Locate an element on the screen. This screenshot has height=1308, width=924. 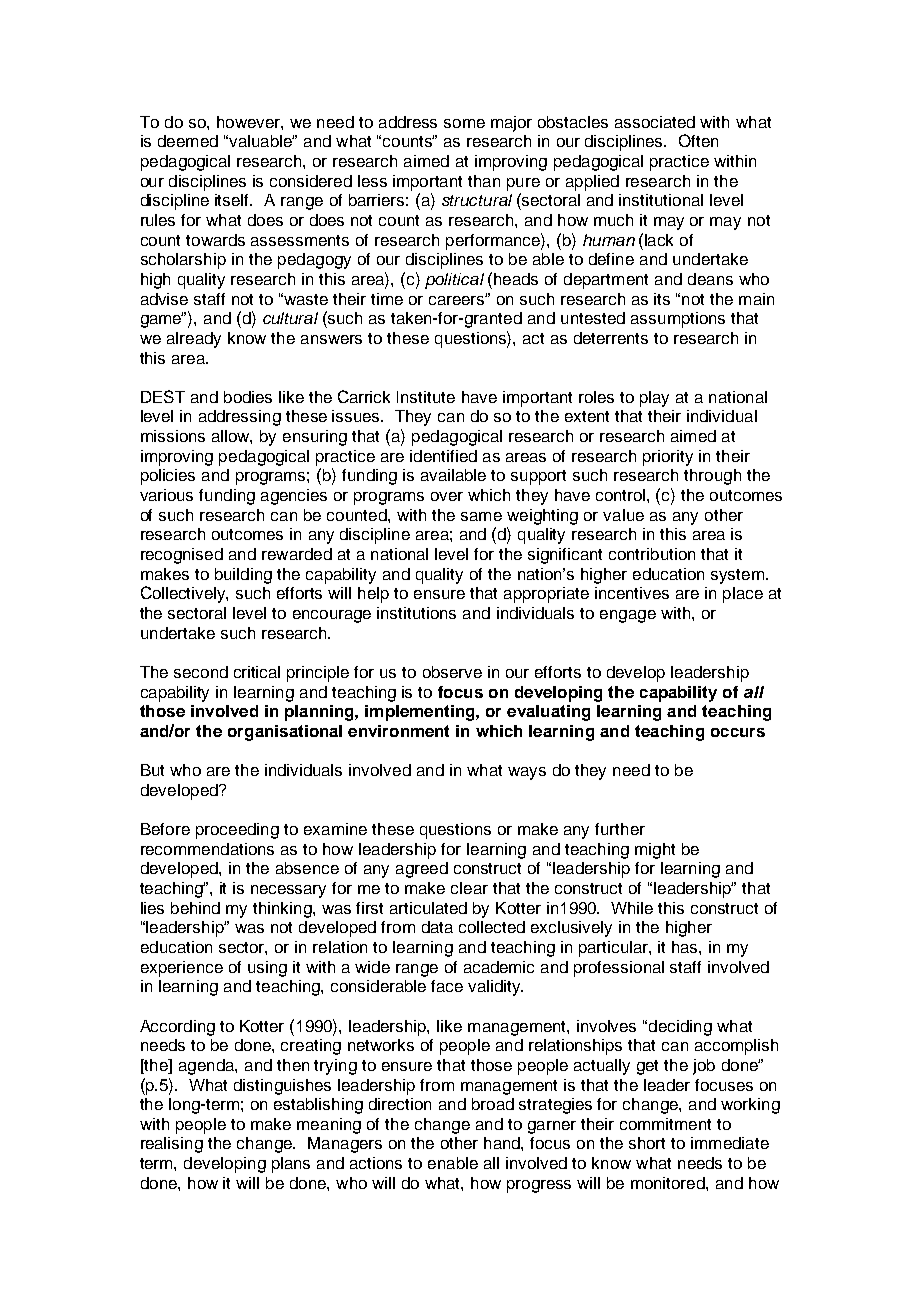
behind is located at coordinates (195, 908).
